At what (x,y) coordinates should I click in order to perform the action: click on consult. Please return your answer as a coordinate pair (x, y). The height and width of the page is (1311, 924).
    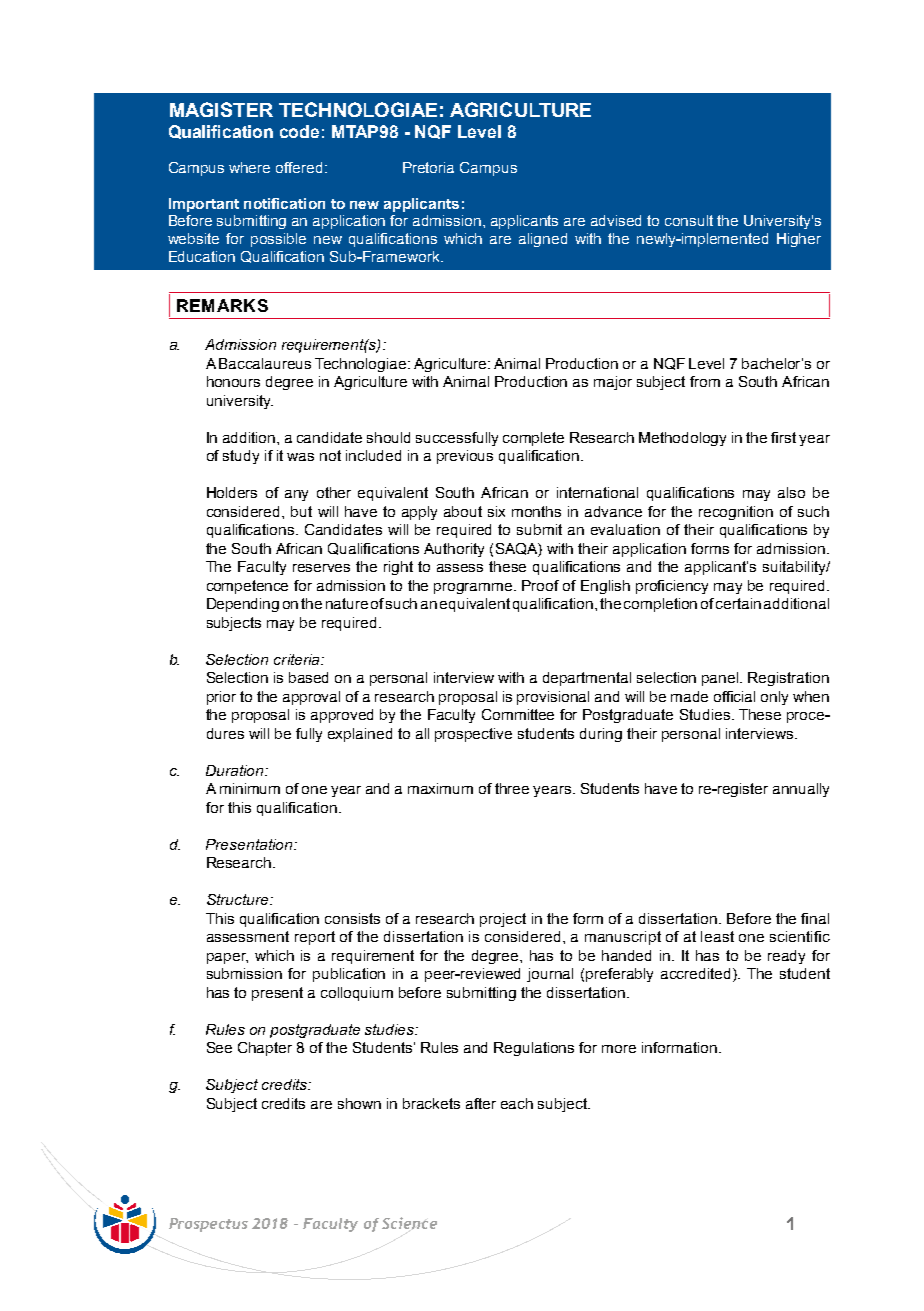
    Looking at the image, I should click on (689, 220).
